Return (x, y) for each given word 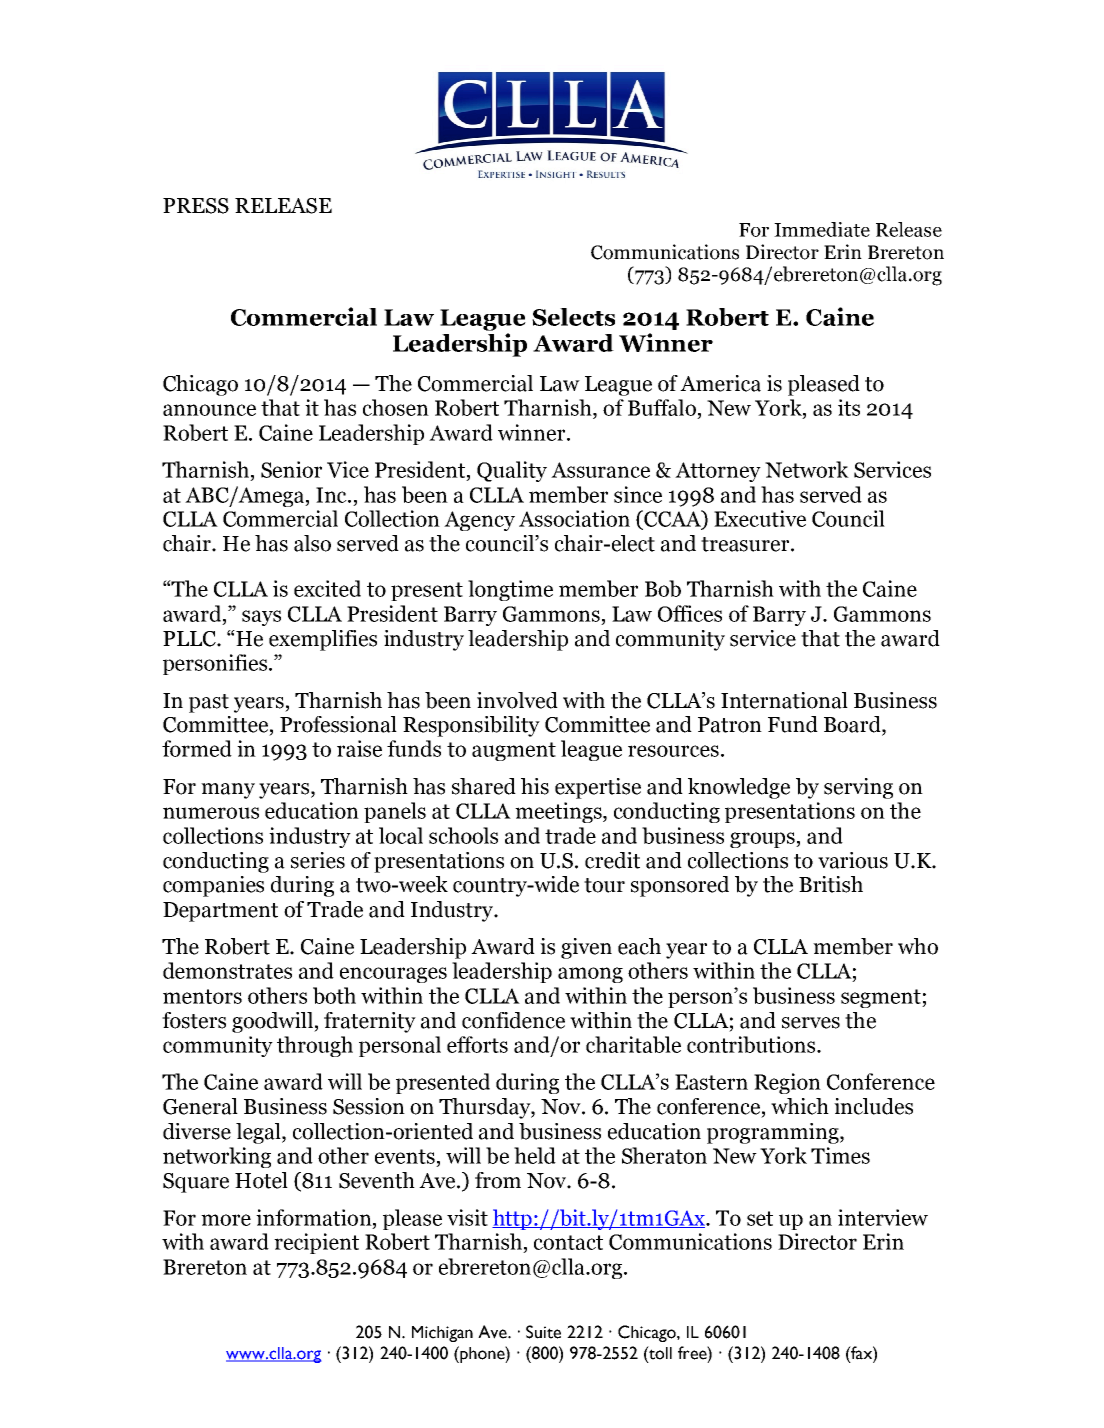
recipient (316, 1243)
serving (858, 788)
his (535, 786)
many (228, 791)
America (720, 383)
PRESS (196, 206)
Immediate (822, 229)
